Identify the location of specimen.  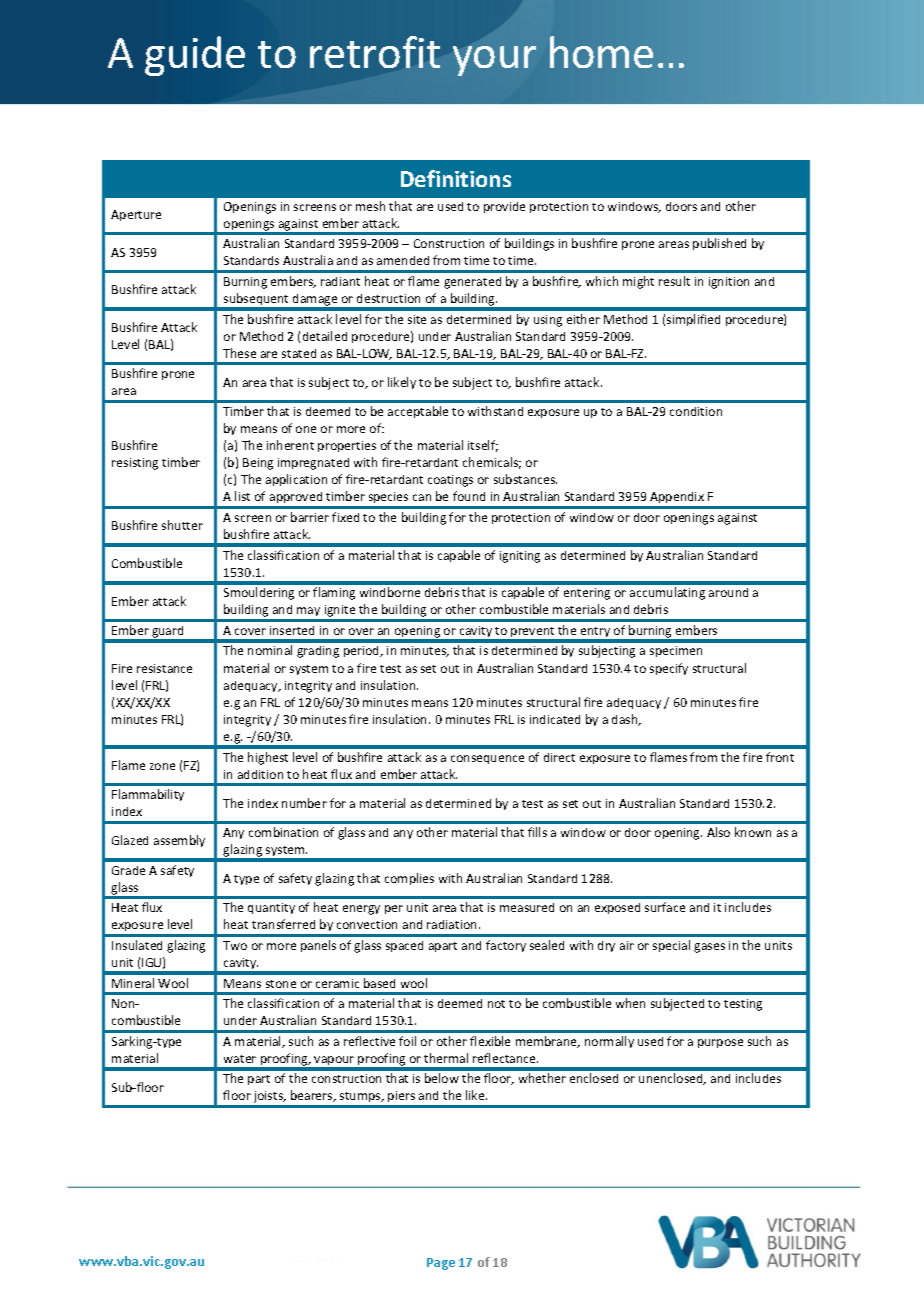
(676, 651).
